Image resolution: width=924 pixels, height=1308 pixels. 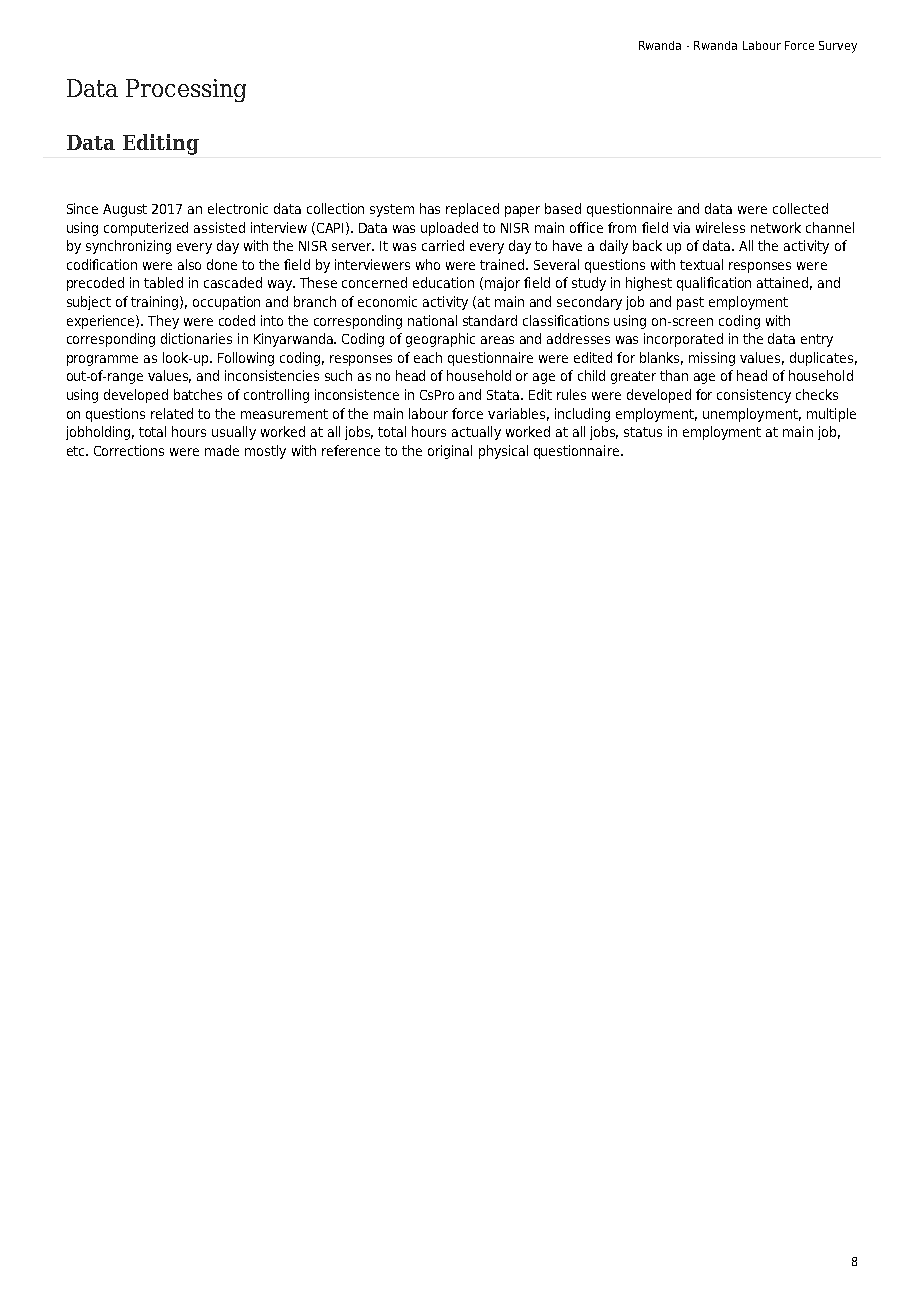 What do you see at coordinates (443, 282) in the screenshot?
I see `education` at bounding box center [443, 282].
